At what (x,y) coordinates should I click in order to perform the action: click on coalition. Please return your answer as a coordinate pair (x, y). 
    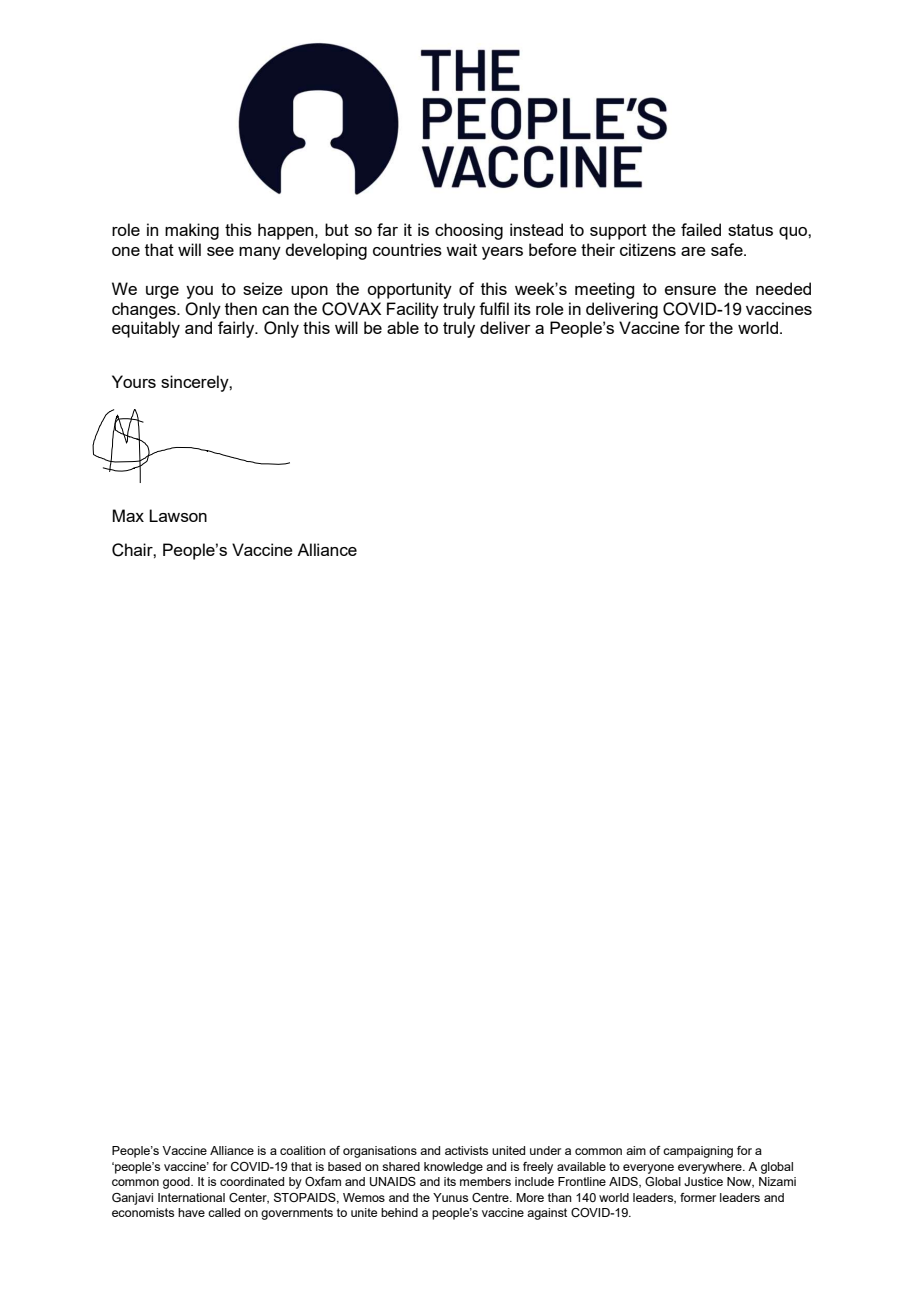
    Looking at the image, I should click on (303, 1150).
